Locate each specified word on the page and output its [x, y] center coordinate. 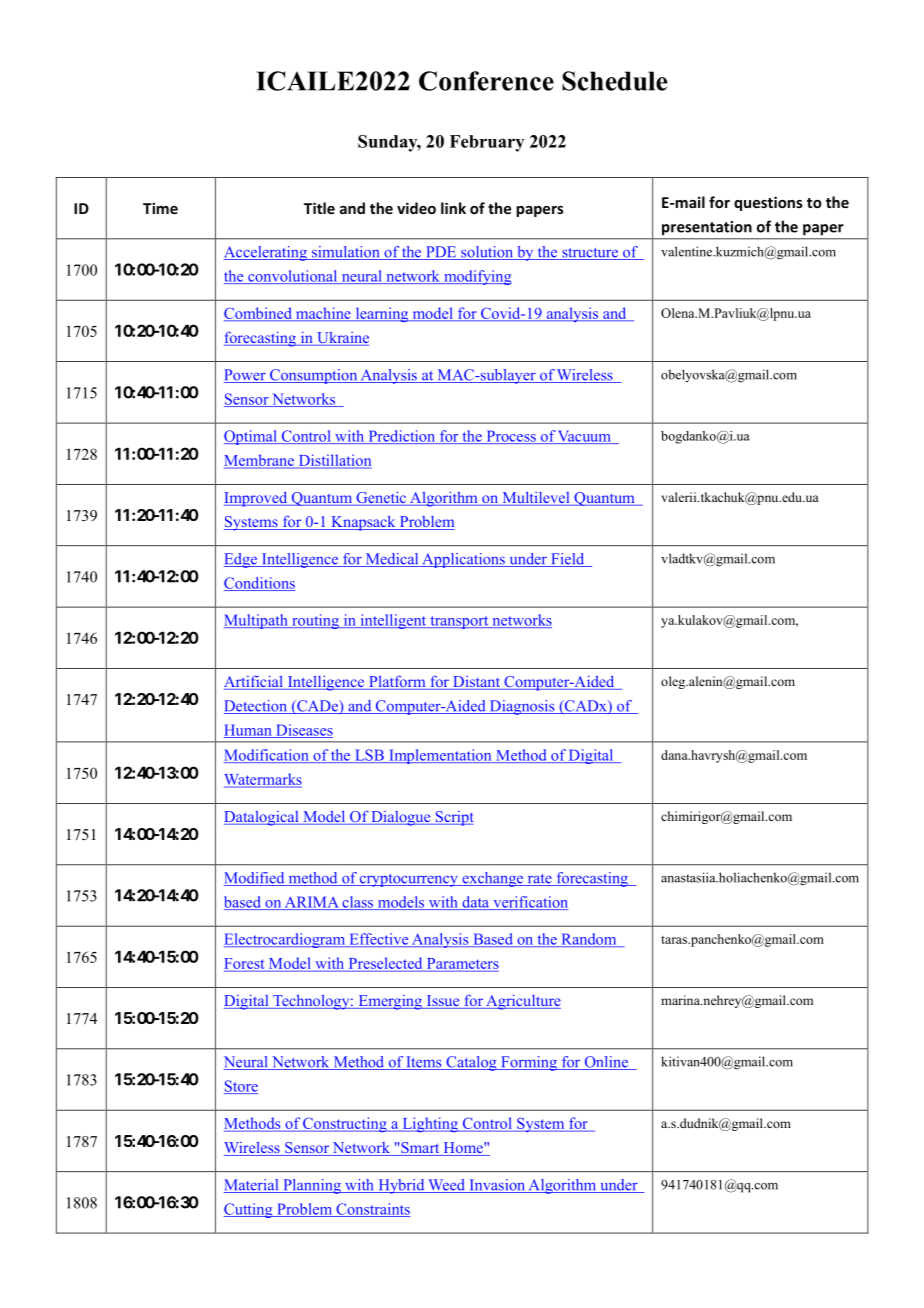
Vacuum [584, 437]
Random [589, 940]
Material [252, 1186]
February [487, 143]
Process [511, 437]
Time [160, 208]
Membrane [260, 461]
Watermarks [263, 780]
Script [453, 818]
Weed [446, 1186]
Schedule [614, 81]
